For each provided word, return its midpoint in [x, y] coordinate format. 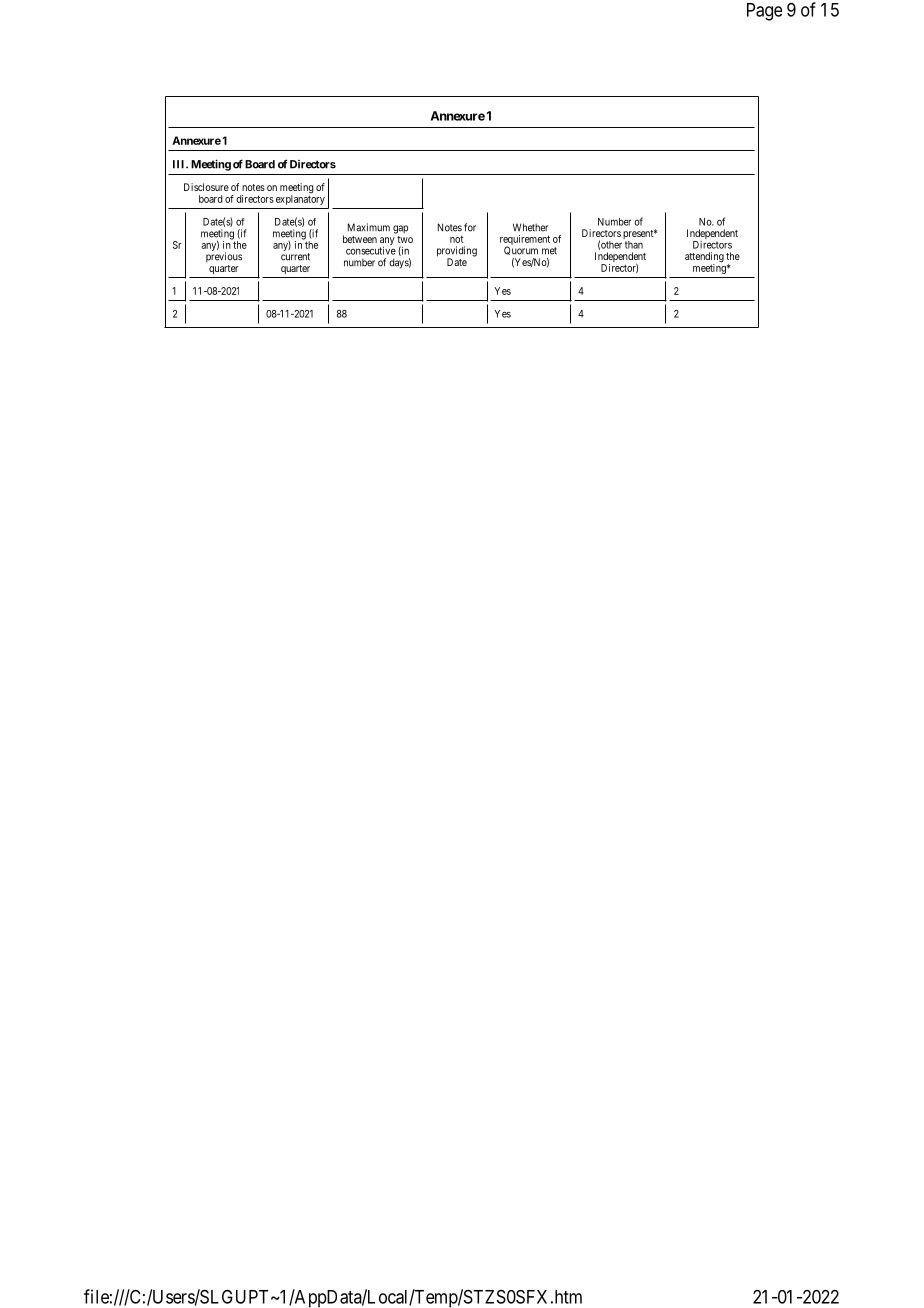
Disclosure [206, 187]
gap [400, 229]
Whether [530, 227]
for [470, 227]
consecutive [371, 250]
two [405, 239]
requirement [525, 241]
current [295, 257]
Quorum [522, 252]
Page [764, 12]
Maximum [369, 227]
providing [457, 252]
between [360, 239]
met [549, 251]
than [634, 245]
